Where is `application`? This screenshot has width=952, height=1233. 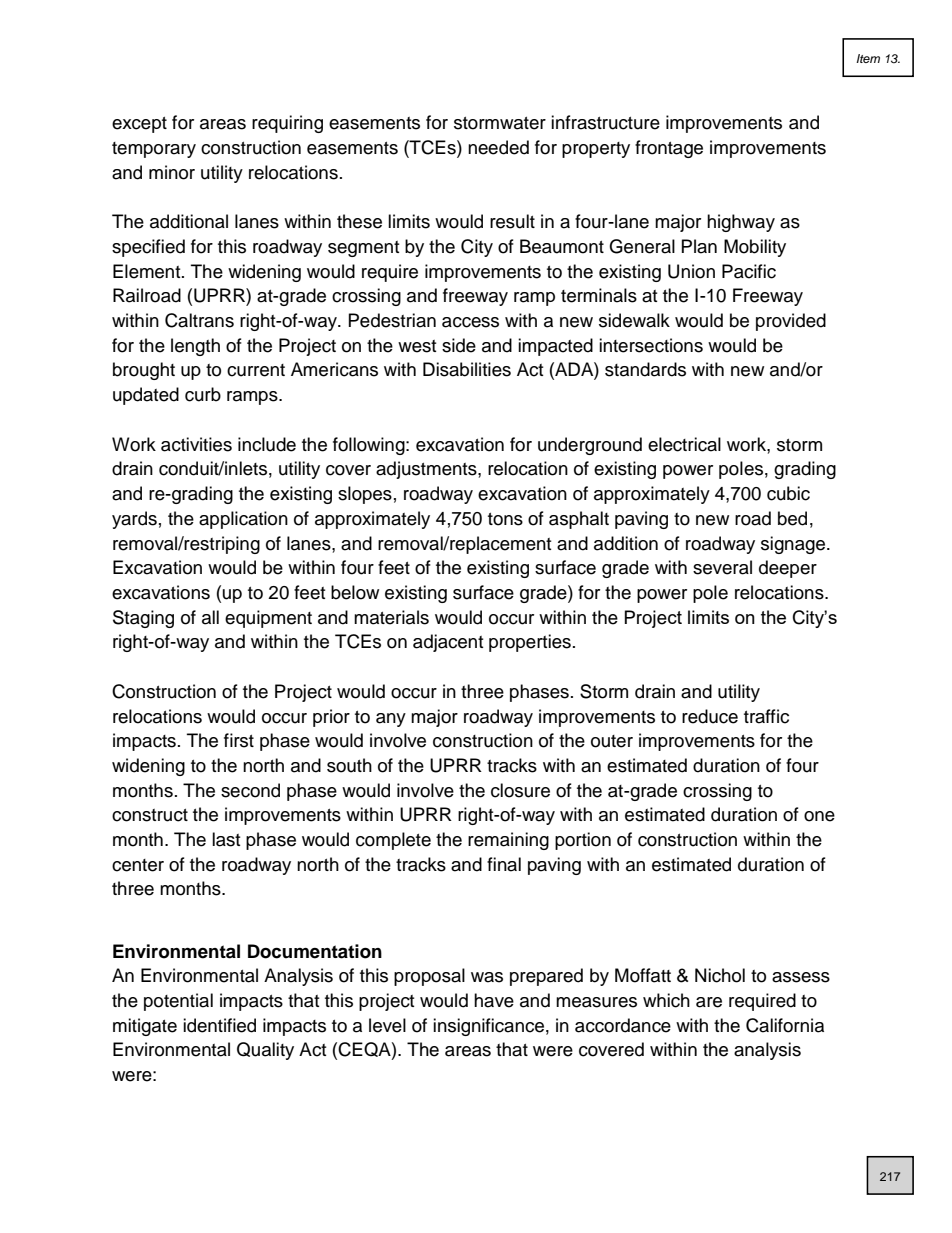 application is located at coordinates (243, 520).
